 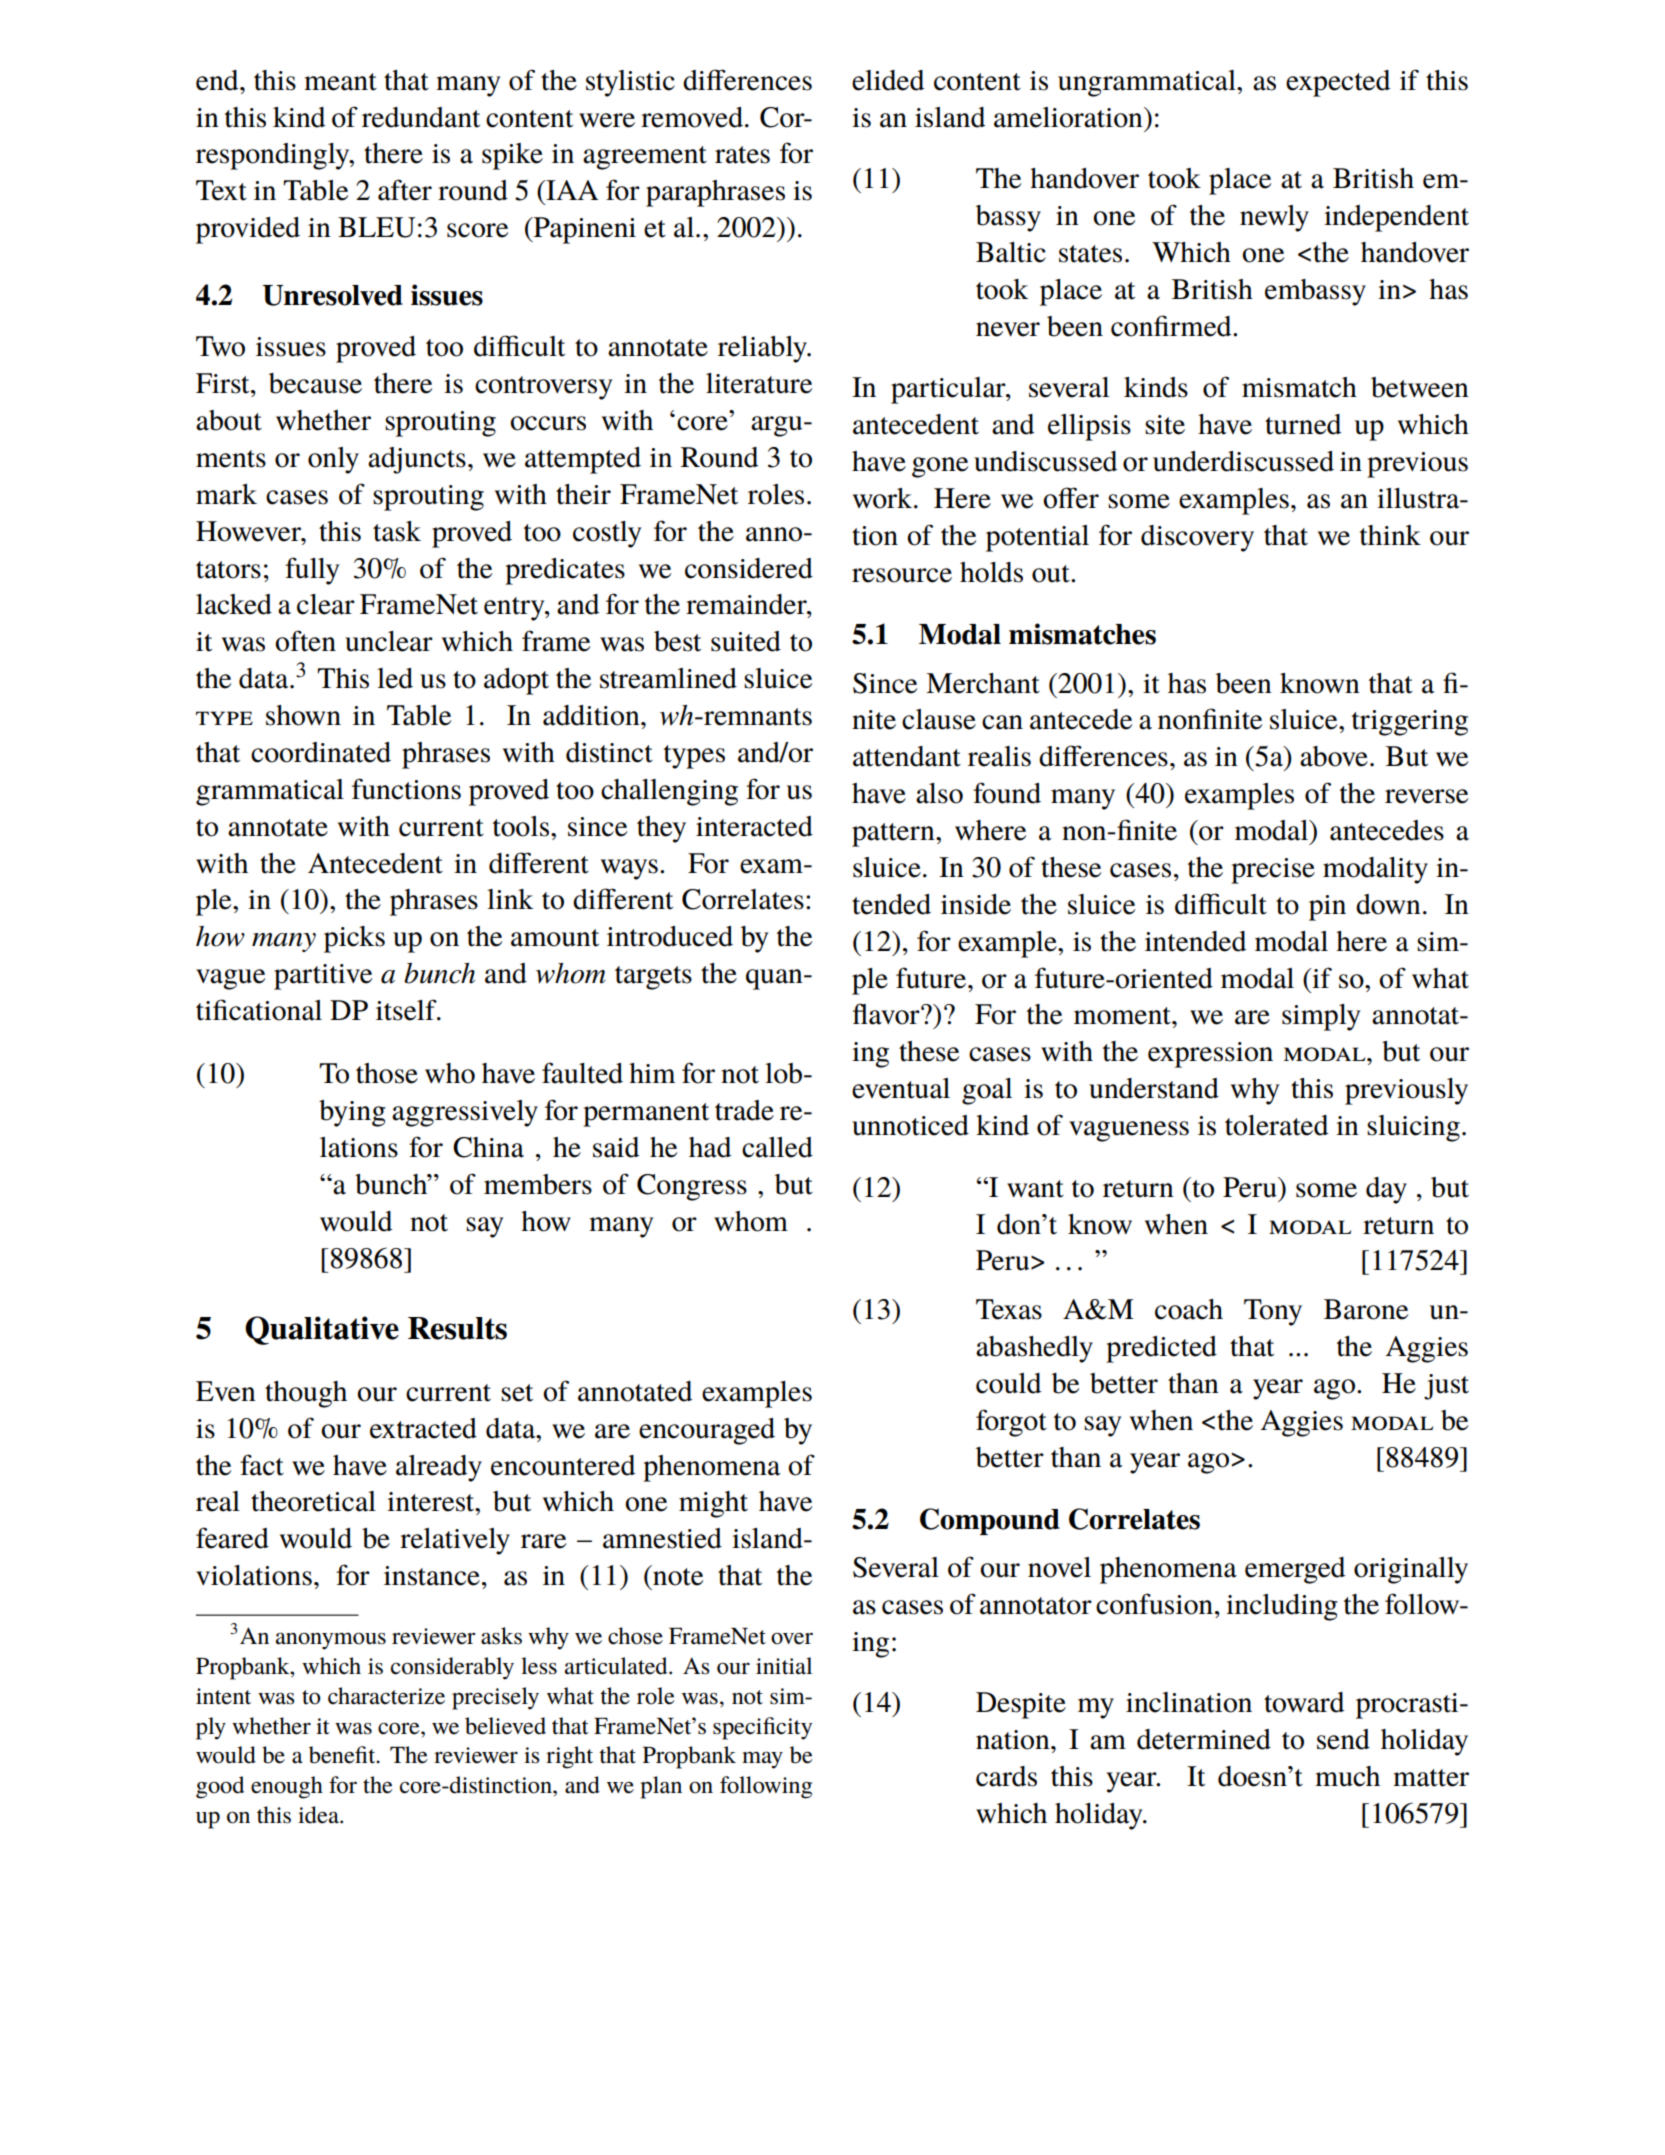 What do you see at coordinates (421, 117) in the screenshot?
I see `redundant` at bounding box center [421, 117].
